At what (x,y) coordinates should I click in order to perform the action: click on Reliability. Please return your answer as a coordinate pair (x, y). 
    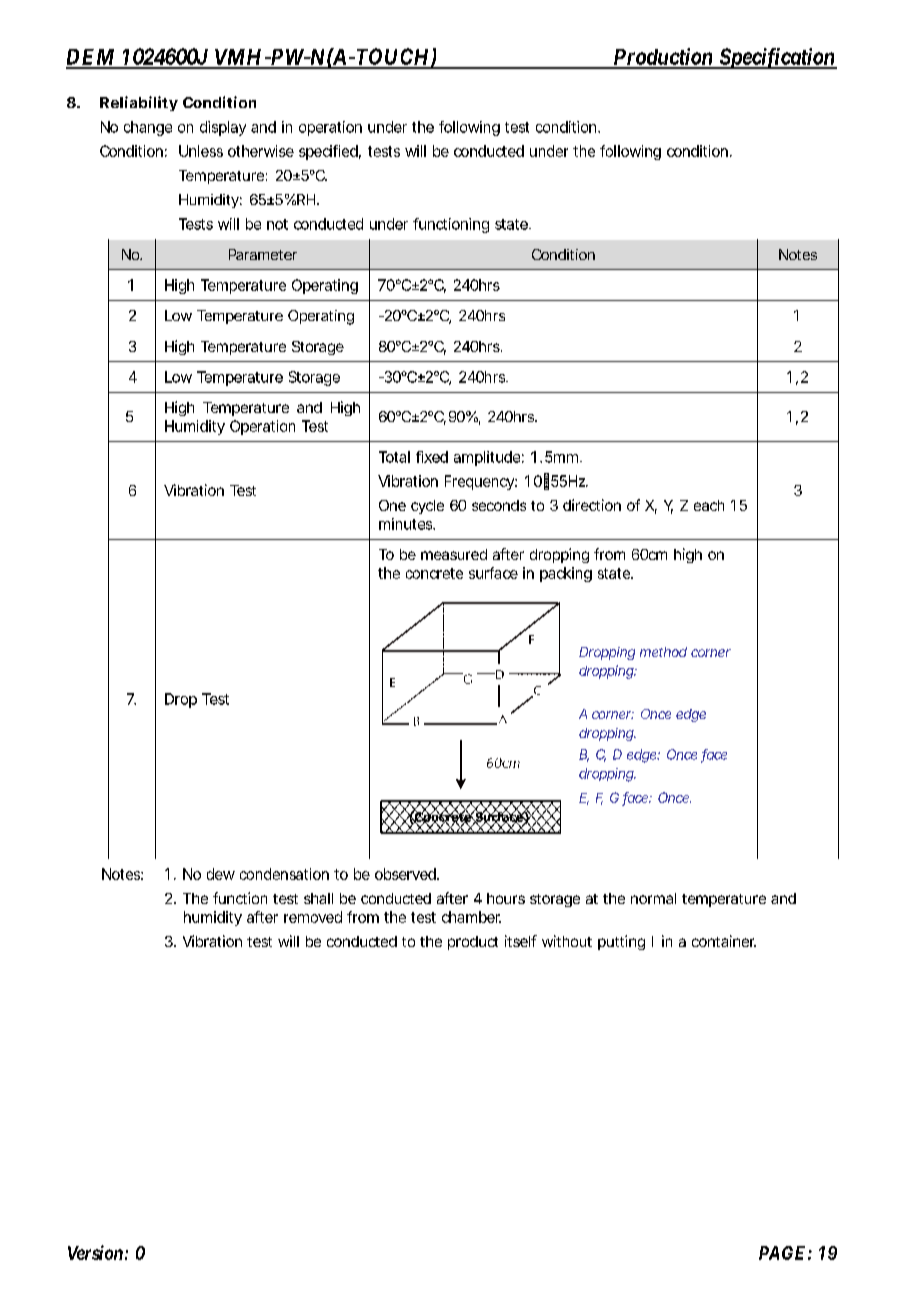
    Looking at the image, I should click on (139, 103).
